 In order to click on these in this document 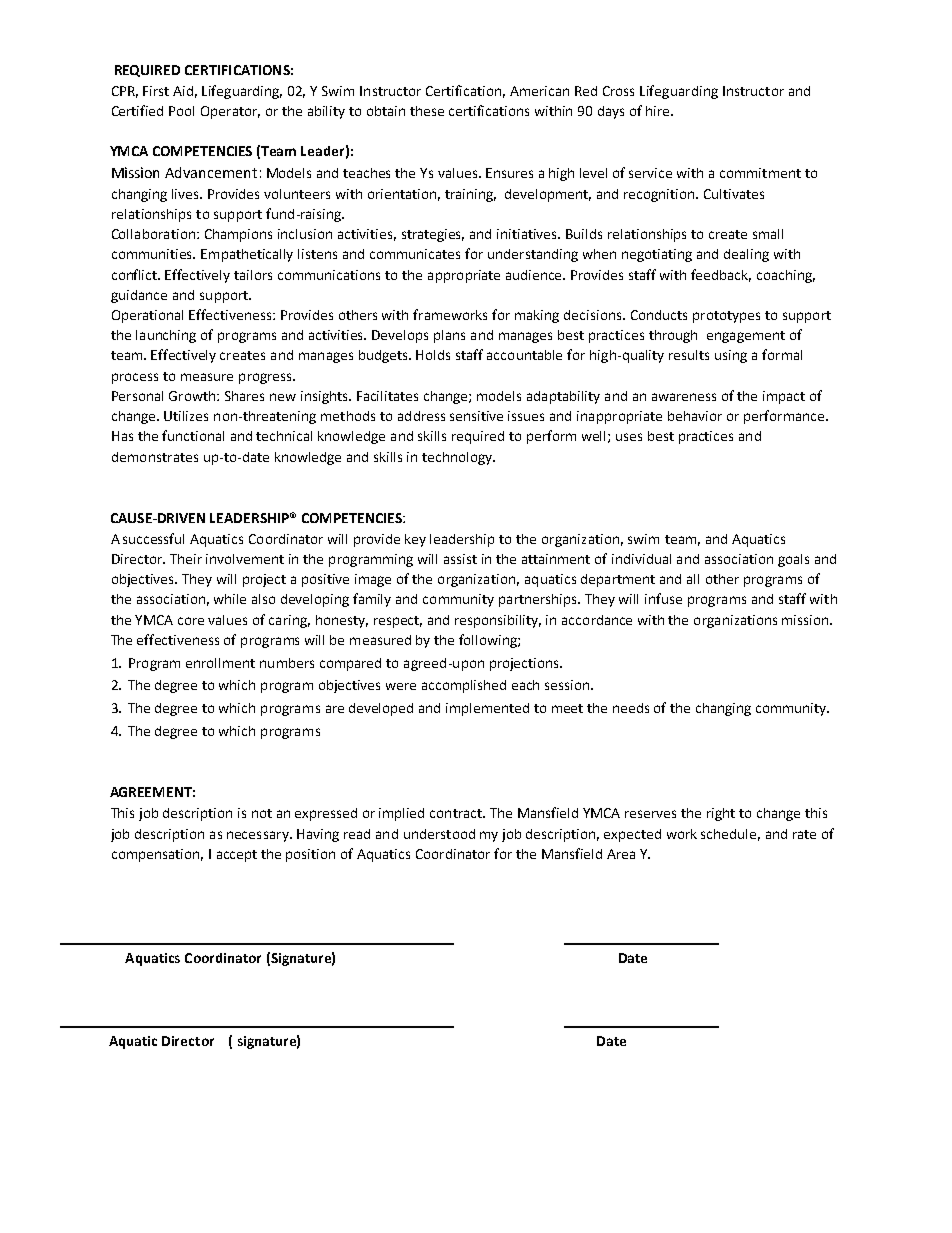, I will do `click(427, 111)`.
